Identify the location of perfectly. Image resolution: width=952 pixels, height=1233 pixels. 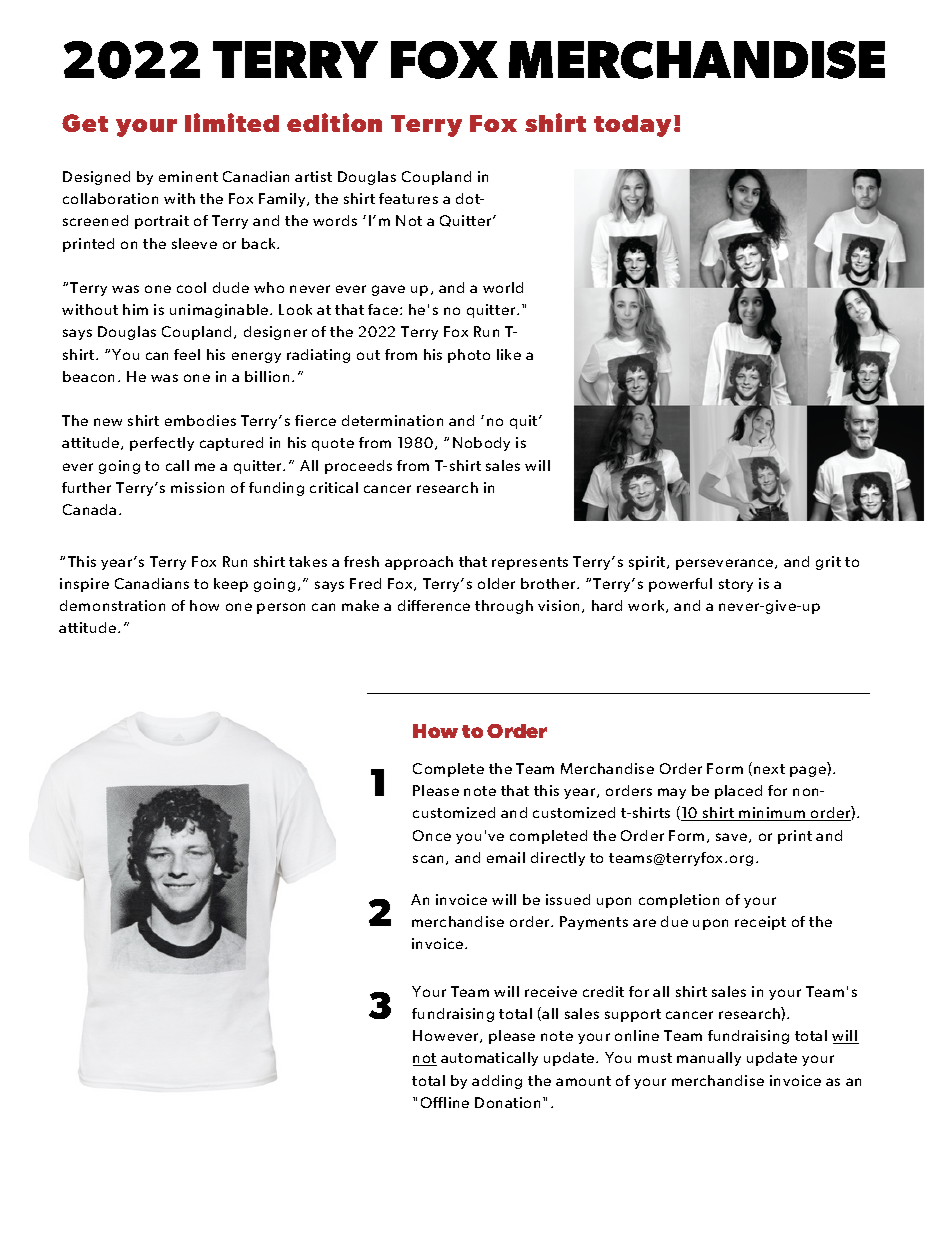
(162, 444).
